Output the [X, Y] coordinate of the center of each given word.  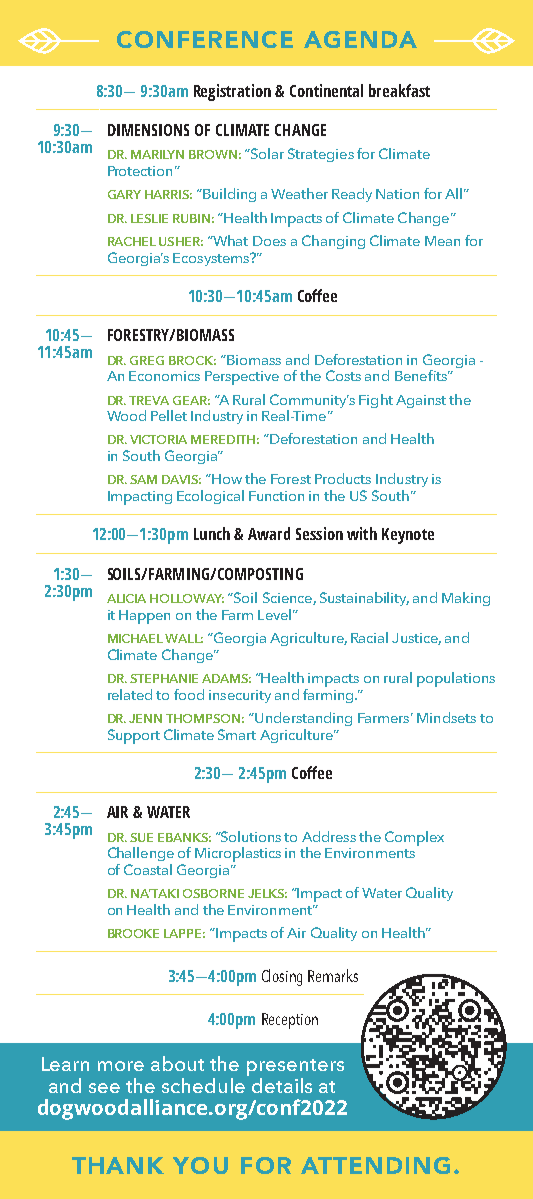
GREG [147, 360]
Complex [414, 838]
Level [274, 614]
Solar [266, 153]
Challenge [141, 854]
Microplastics [238, 854]
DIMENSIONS [148, 130]
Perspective [242, 378]
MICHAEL [135, 638]
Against [421, 401]
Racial [369, 637]
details [282, 1085]
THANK [118, 1165]
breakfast [399, 90]
